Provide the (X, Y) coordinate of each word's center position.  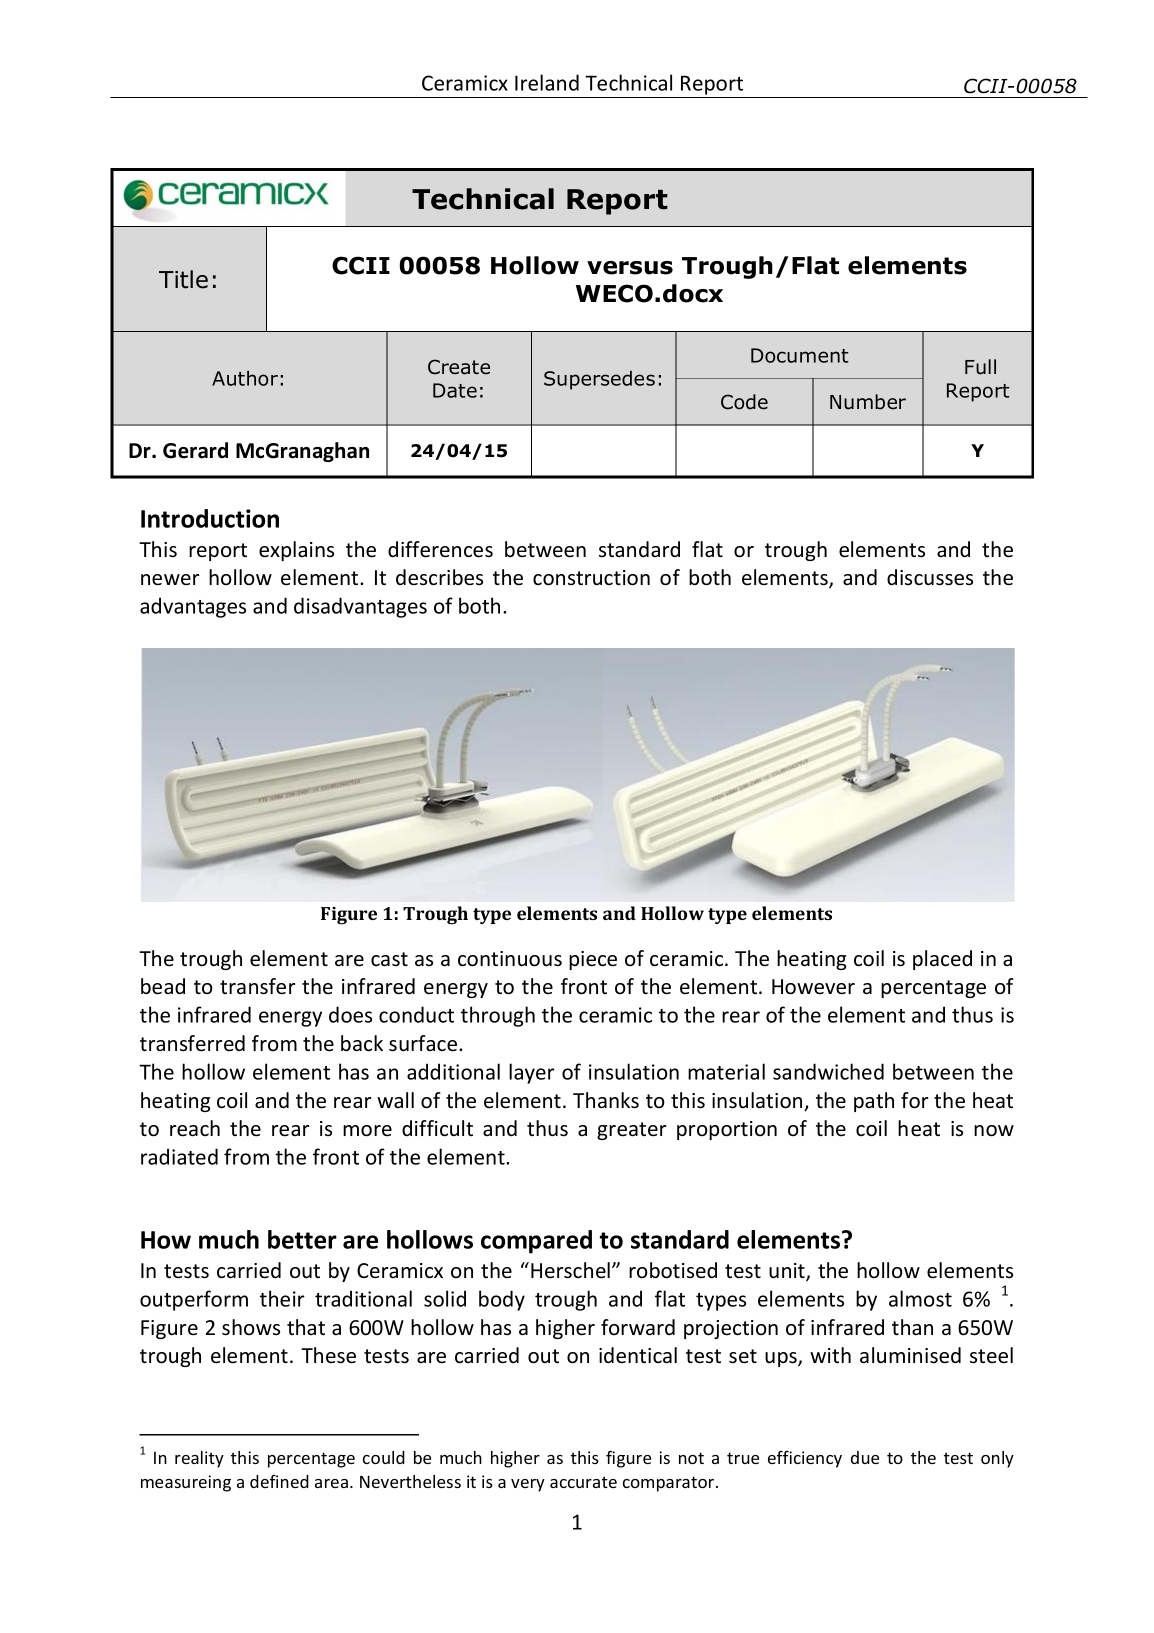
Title (183, 279)
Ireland (547, 82)
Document (799, 355)
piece (593, 960)
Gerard (195, 450)
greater (631, 1131)
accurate (583, 1482)
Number (868, 402)
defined (279, 1481)
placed (942, 960)
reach (195, 1128)
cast (389, 959)
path (874, 1102)
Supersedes (599, 380)
